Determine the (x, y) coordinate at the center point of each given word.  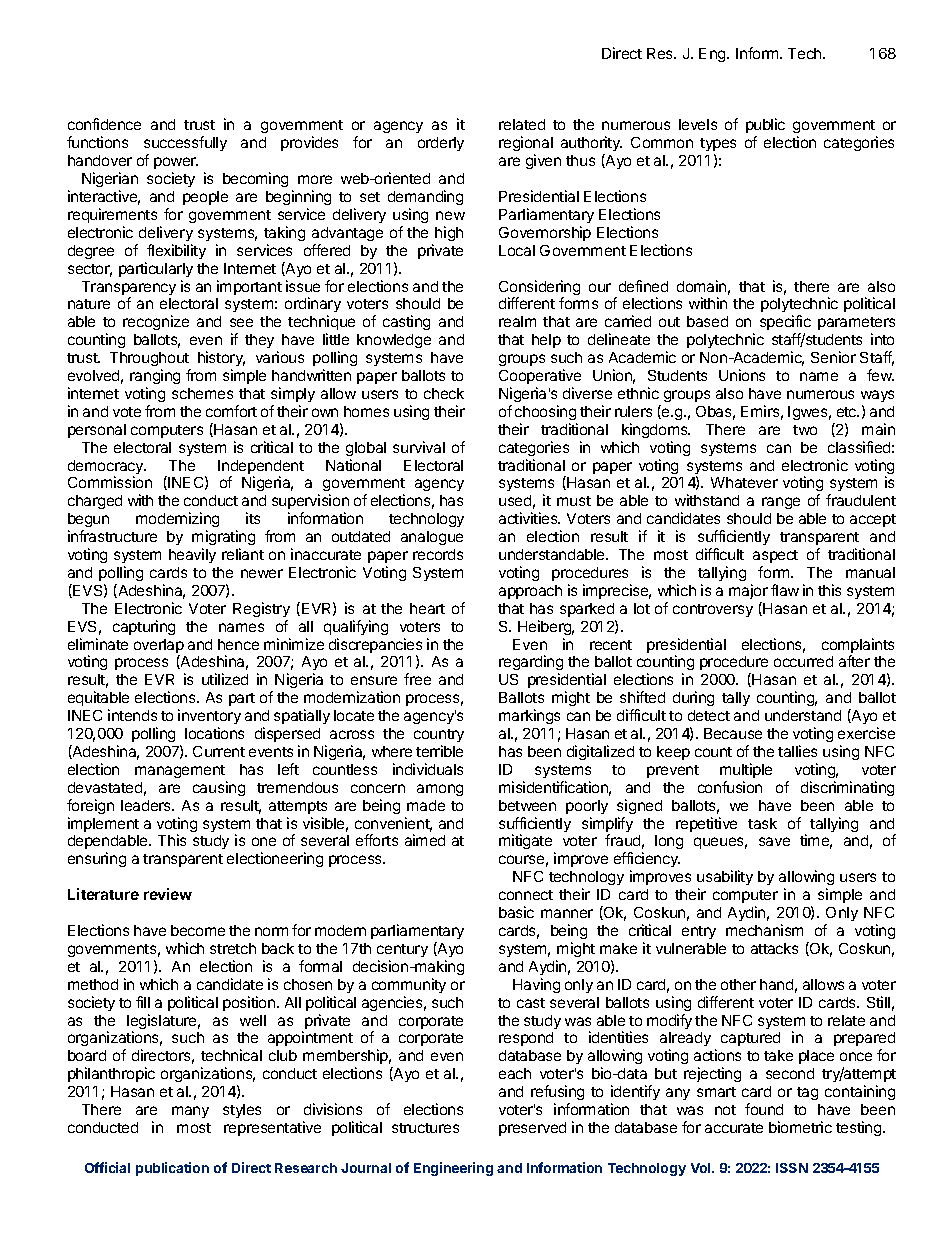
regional (526, 145)
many (190, 1112)
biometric (800, 1127)
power (176, 163)
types (718, 146)
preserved (532, 1129)
